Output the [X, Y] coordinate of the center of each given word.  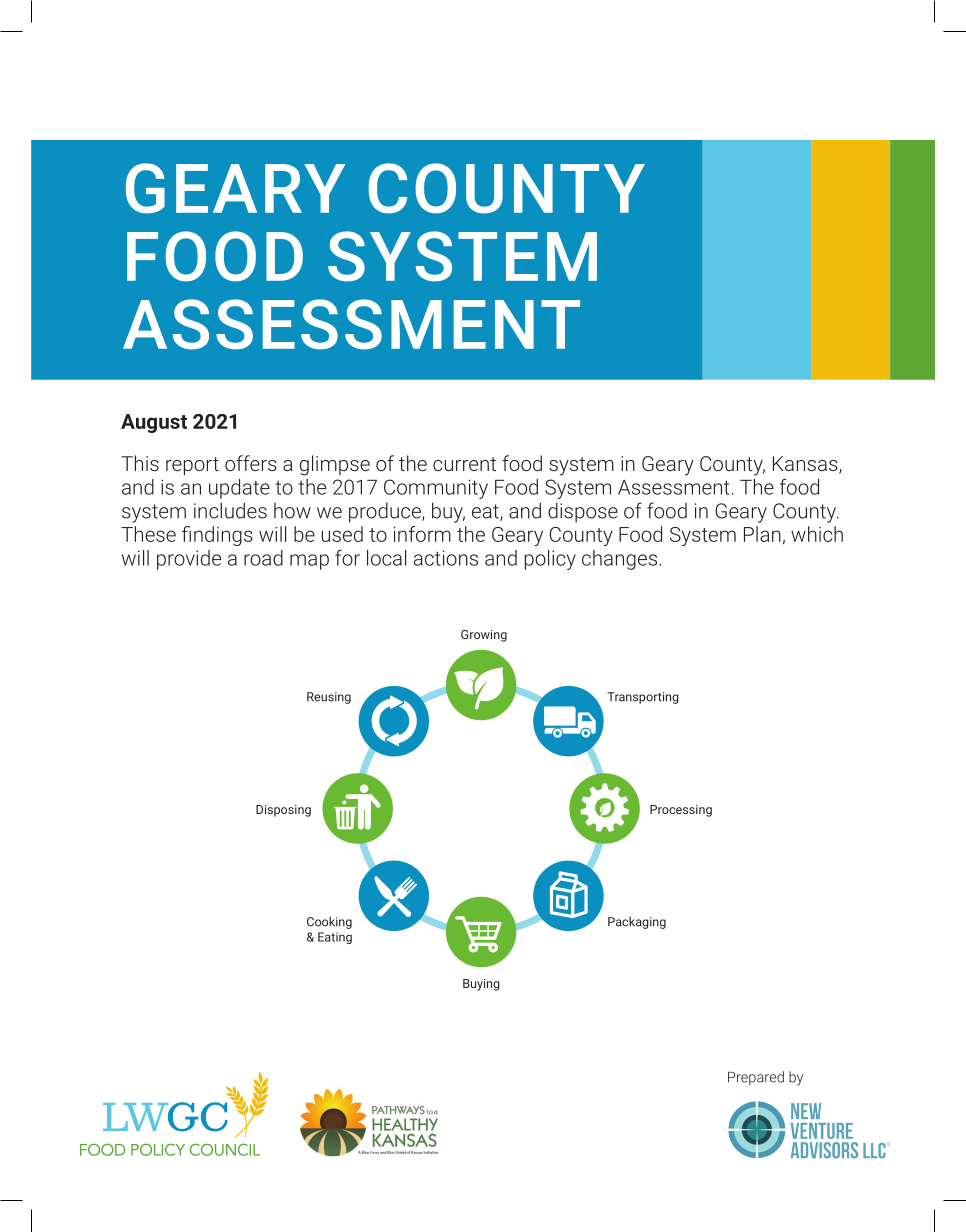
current [464, 464]
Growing [484, 636]
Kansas [806, 465]
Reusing [329, 698]
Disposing [283, 811]
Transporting [643, 698]
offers [251, 463]
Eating [335, 938]
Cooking [329, 923]
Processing [681, 811]
